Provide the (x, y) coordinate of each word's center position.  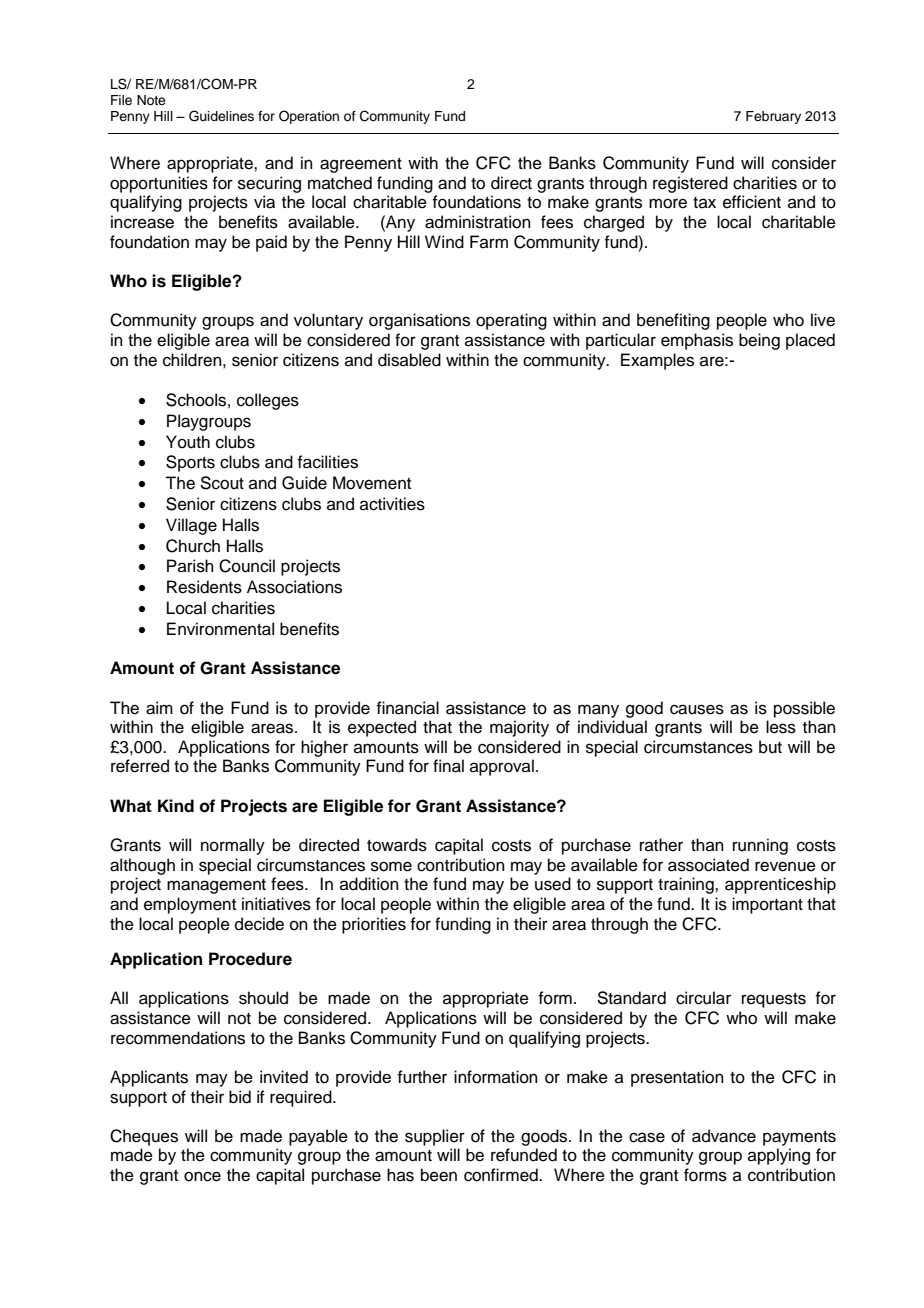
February (773, 117)
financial (407, 708)
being (759, 341)
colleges (268, 401)
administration (478, 222)
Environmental (220, 629)
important (767, 905)
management (216, 886)
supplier (435, 1137)
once (202, 1176)
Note (151, 100)
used (553, 884)
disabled (409, 360)
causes (697, 709)
